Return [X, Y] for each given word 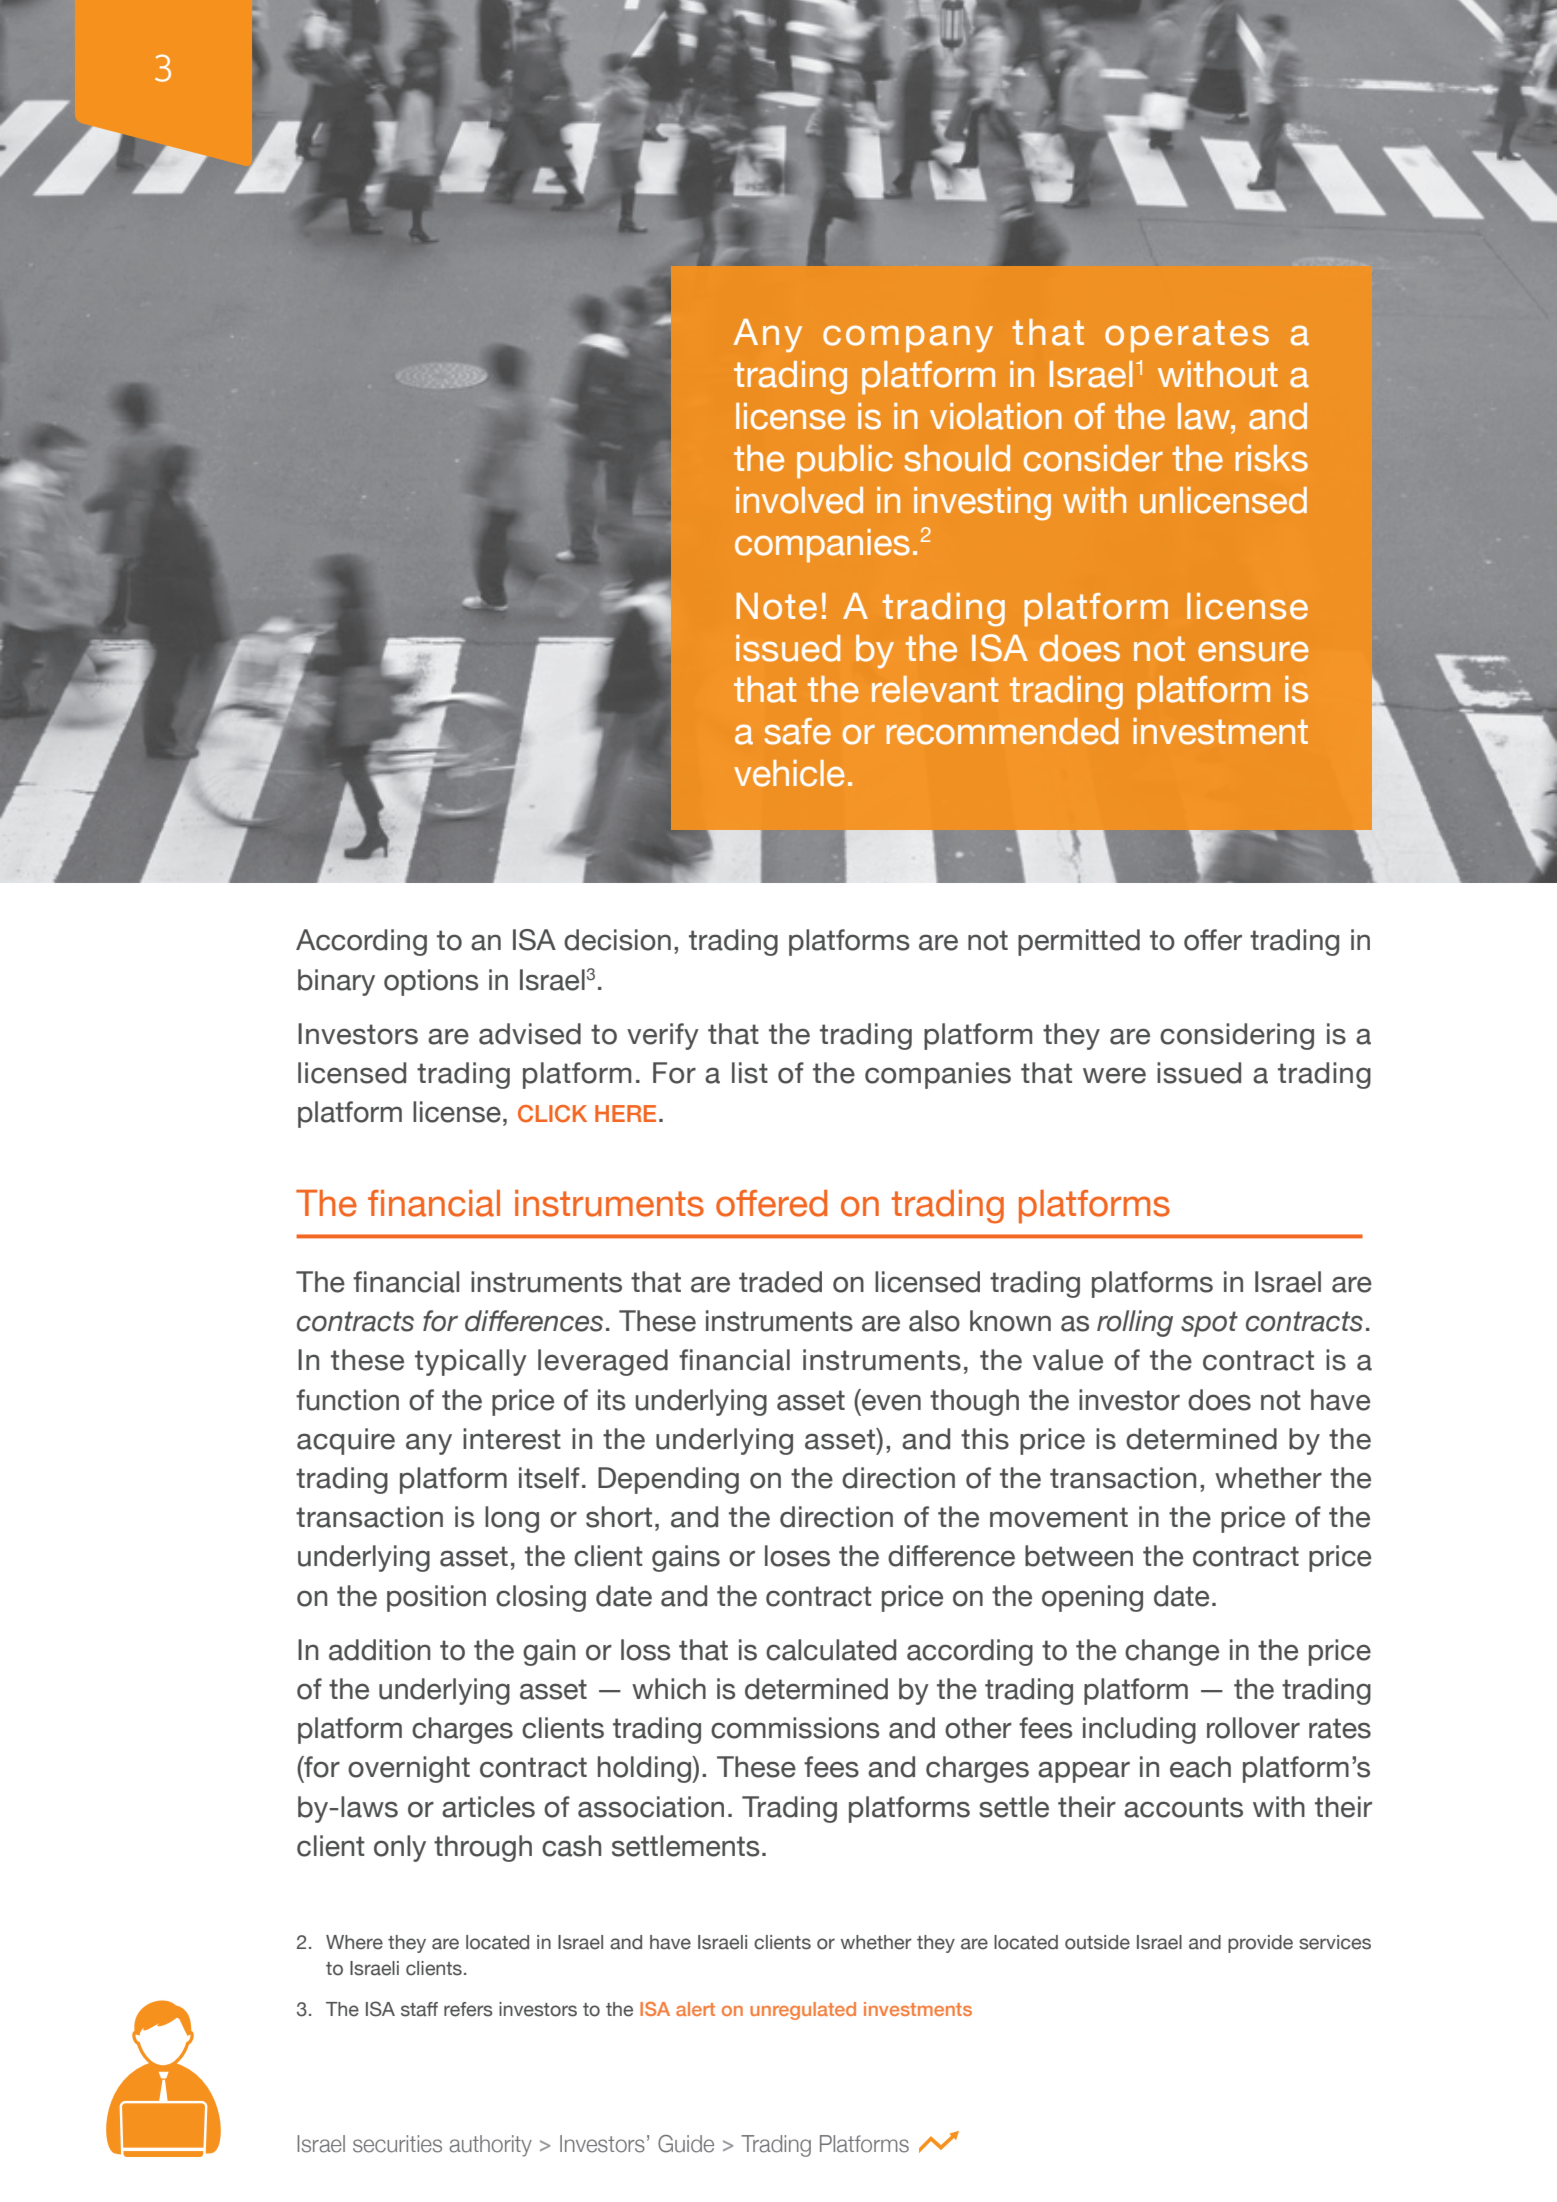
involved [799, 500]
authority [490, 2146]
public [845, 462]
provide [1260, 1944]
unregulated [803, 2011]
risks [1271, 458]
